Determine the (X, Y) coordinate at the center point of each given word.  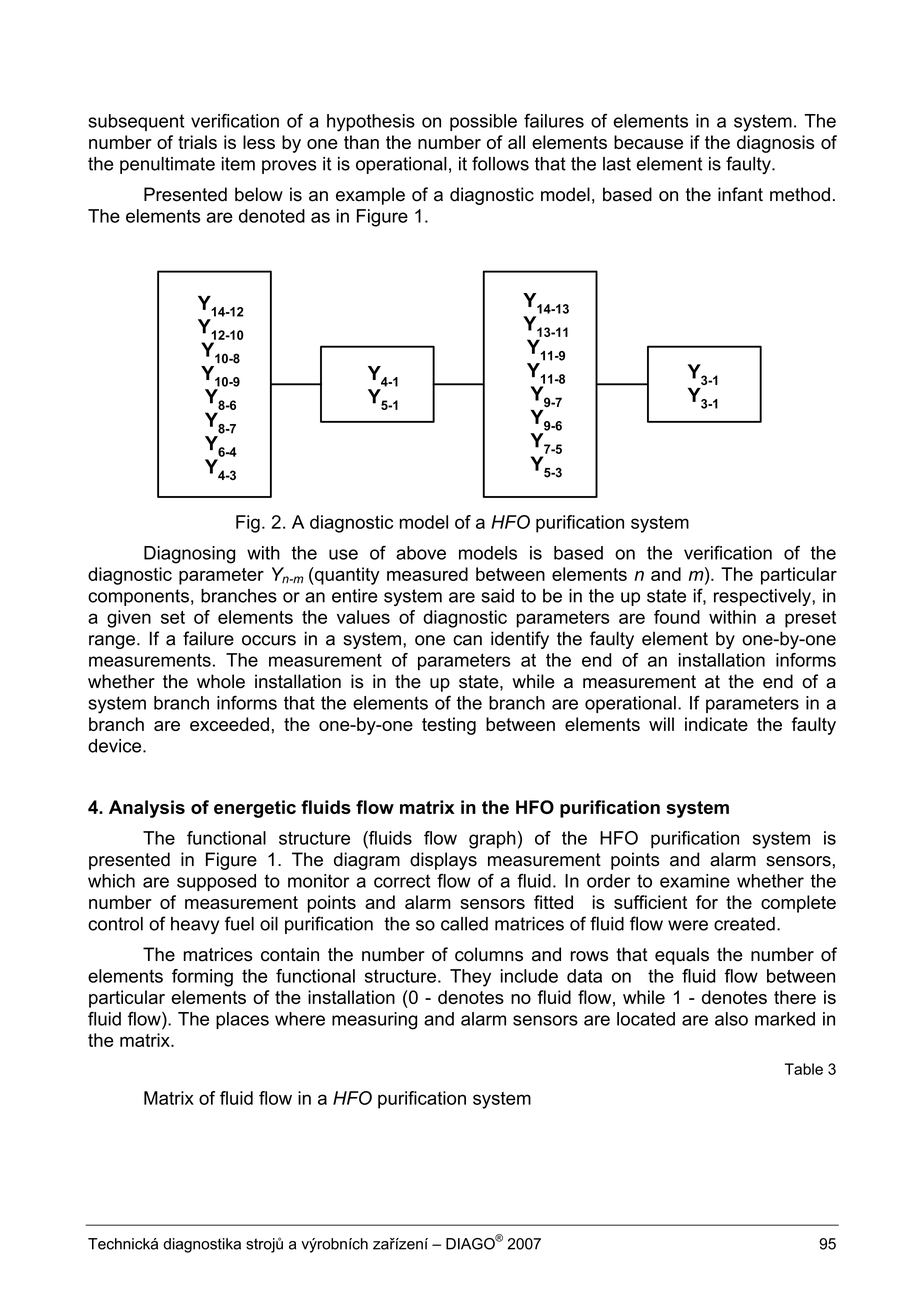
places (242, 1020)
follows (500, 163)
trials (197, 142)
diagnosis (775, 144)
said (497, 596)
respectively (763, 597)
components (138, 597)
